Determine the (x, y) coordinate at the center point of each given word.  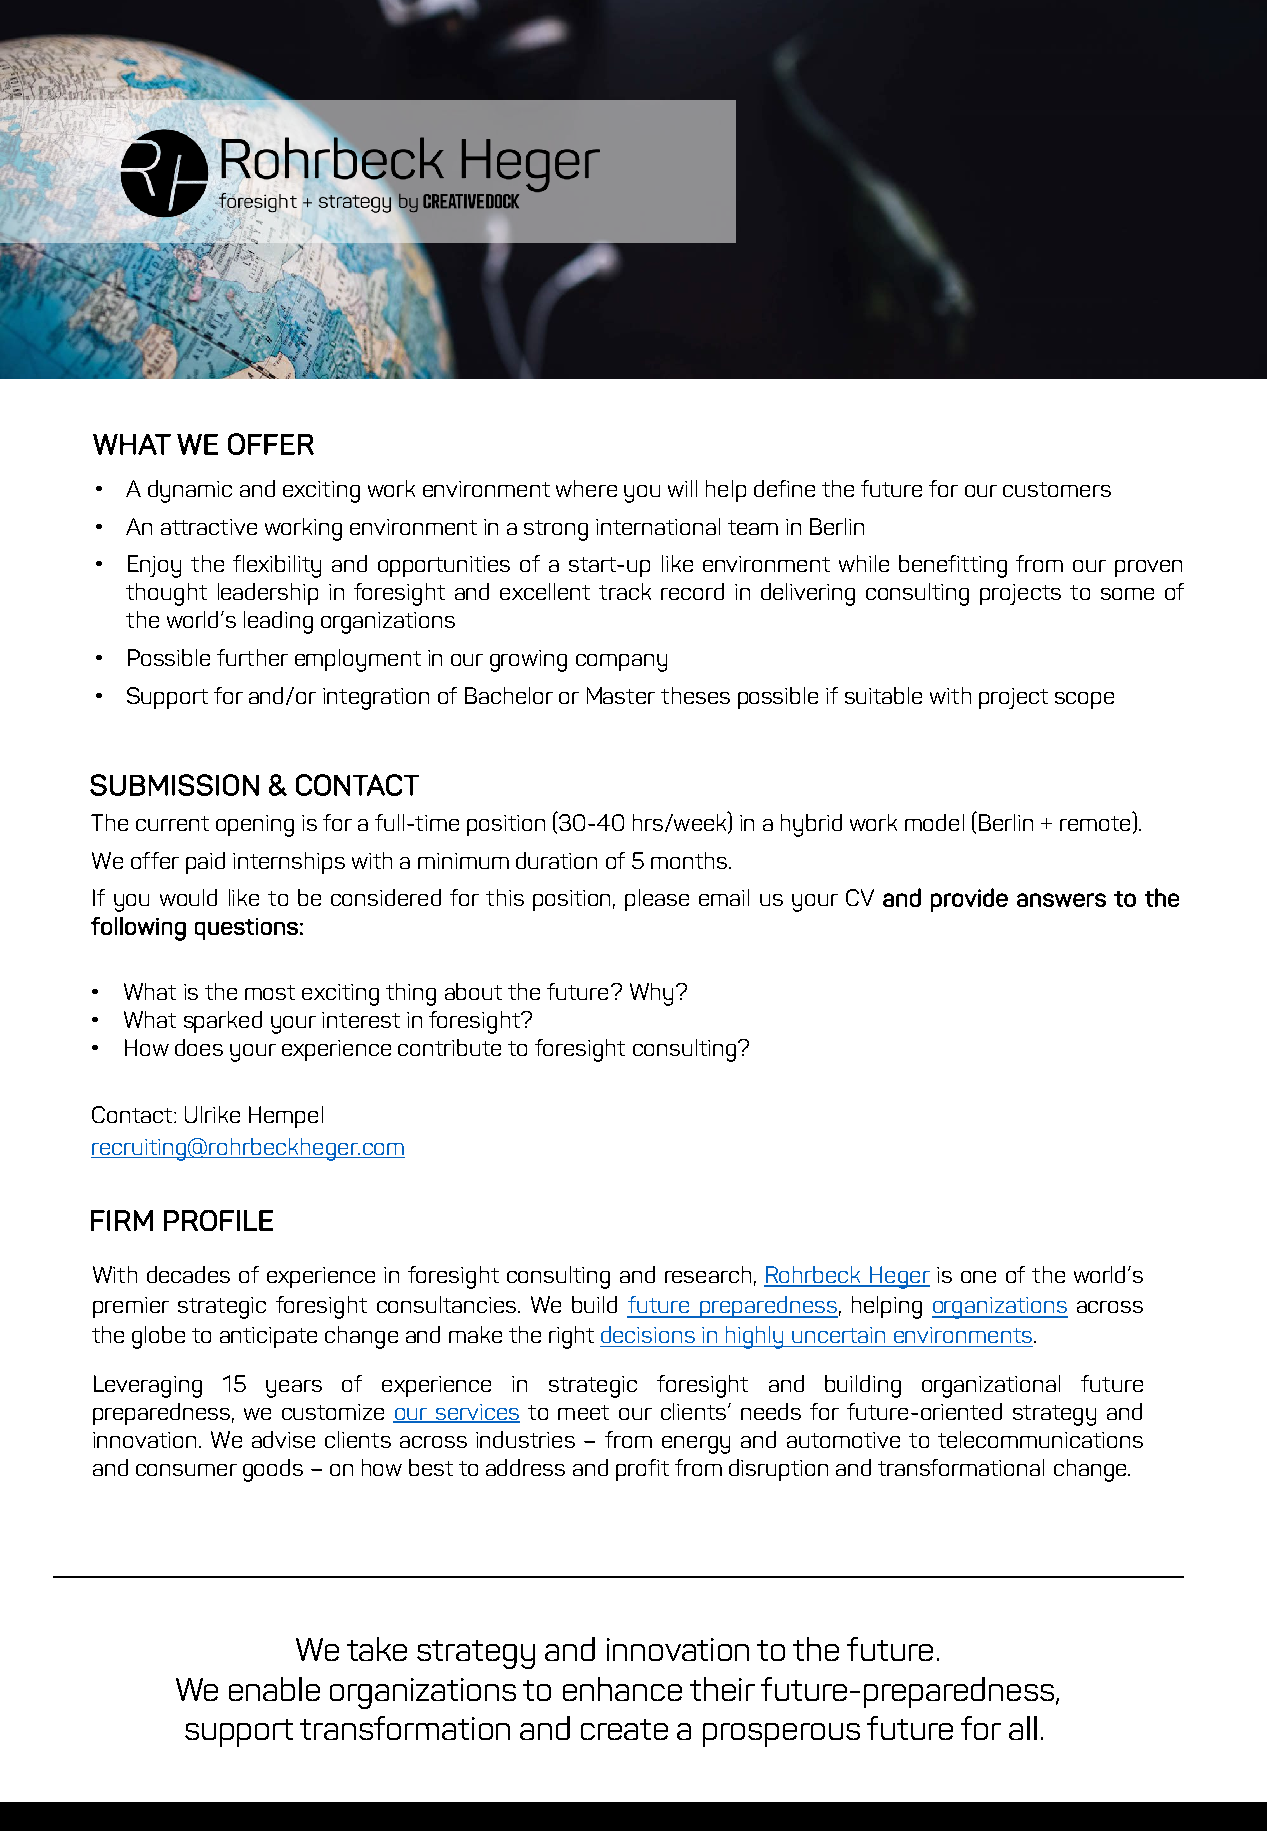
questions (246, 929)
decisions (648, 1334)
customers (1057, 489)
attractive (209, 527)
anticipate (268, 1337)
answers (1061, 900)
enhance (622, 1689)
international (658, 526)
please (657, 900)
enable (274, 1689)
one (978, 1277)
